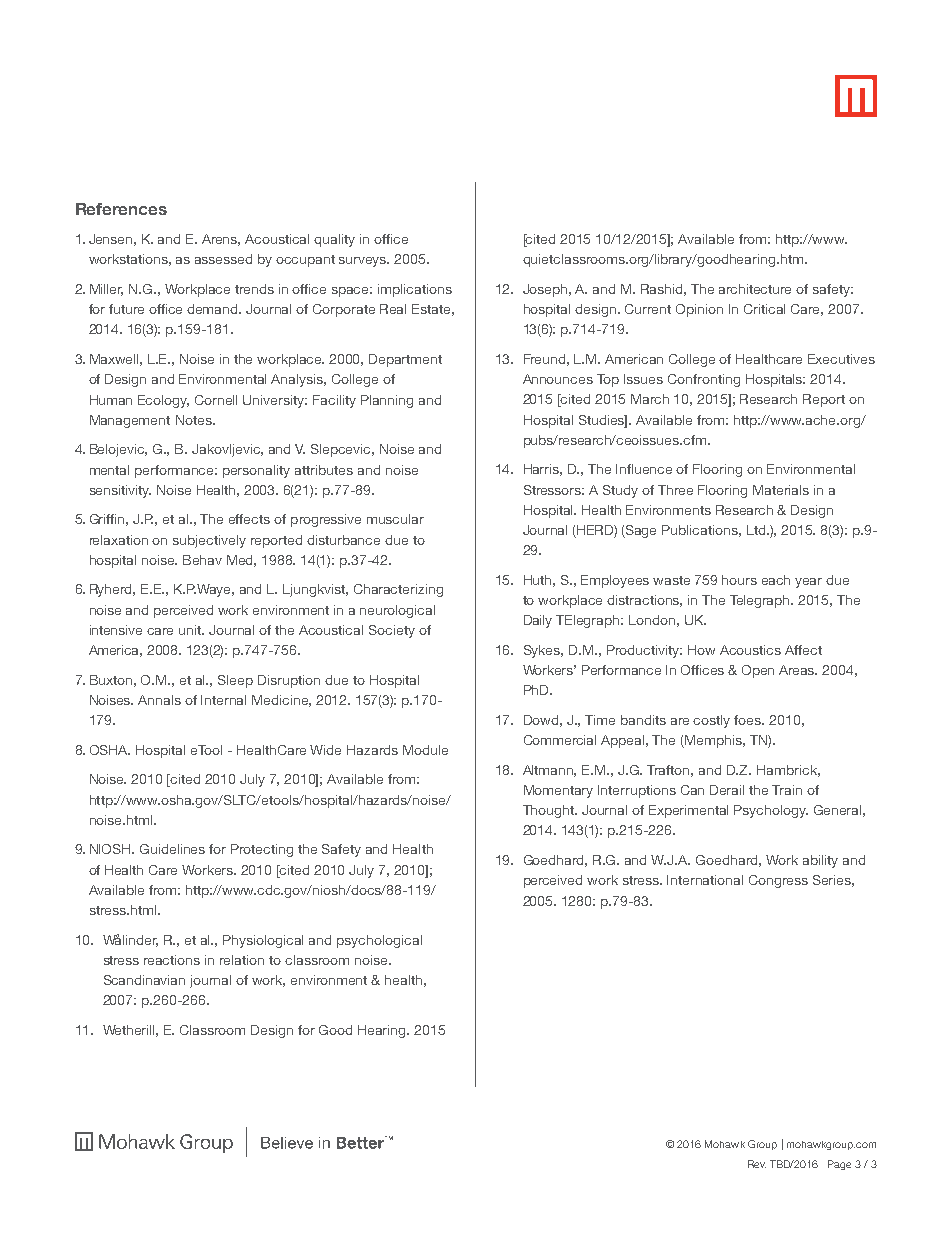 The height and width of the image is (1233, 952). What do you see at coordinates (144, 980) in the image?
I see `Scandinavian` at bounding box center [144, 980].
